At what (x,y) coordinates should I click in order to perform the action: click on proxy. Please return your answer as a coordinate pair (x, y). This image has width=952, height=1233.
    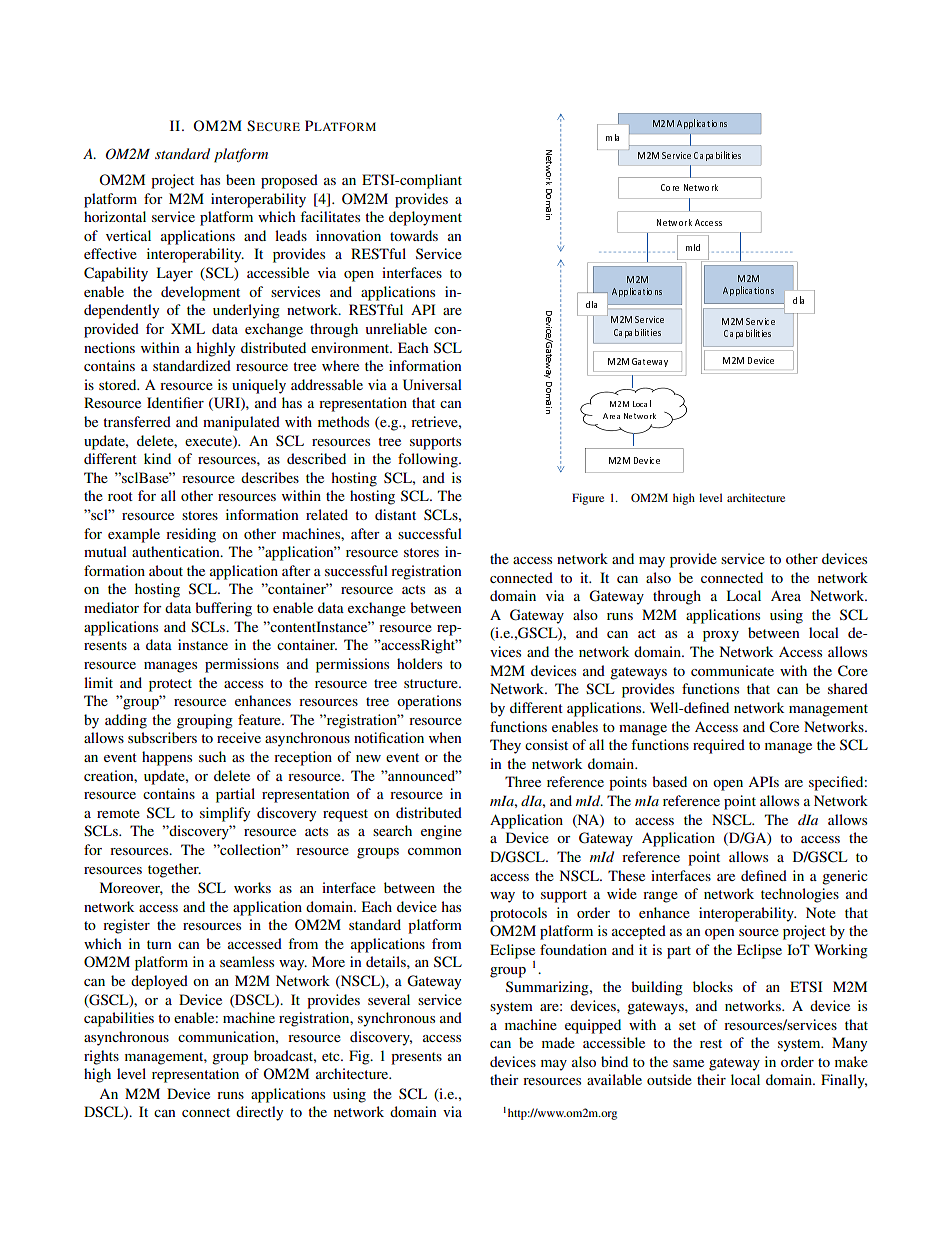
    Looking at the image, I should click on (721, 636).
